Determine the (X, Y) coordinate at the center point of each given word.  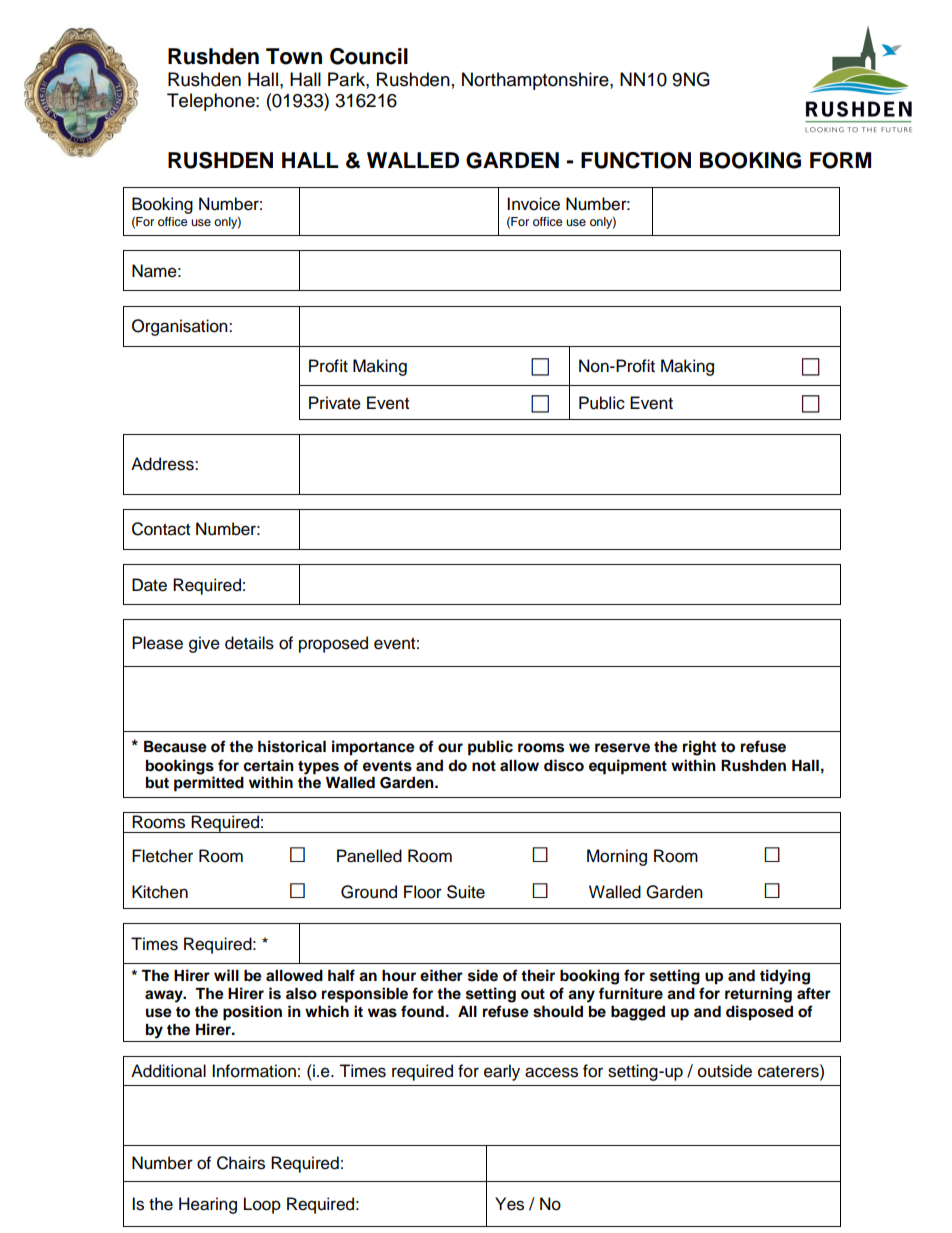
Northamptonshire (536, 81)
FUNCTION (636, 160)
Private (335, 403)
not (484, 766)
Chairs (241, 1163)
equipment (628, 767)
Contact (161, 529)
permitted (209, 784)
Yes (509, 1204)
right (699, 748)
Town (294, 56)
